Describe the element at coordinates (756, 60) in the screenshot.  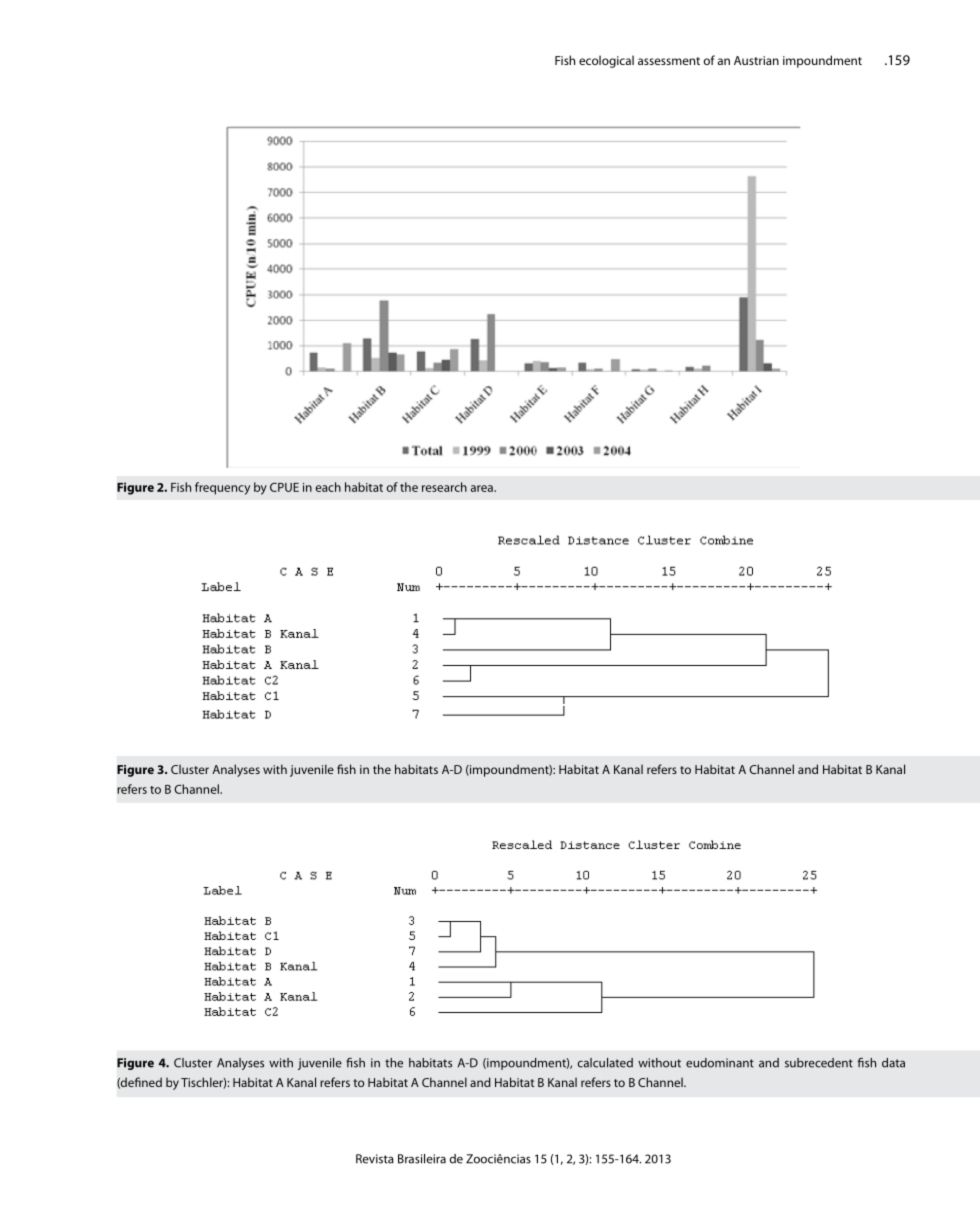
I see `Austrian` at that location.
